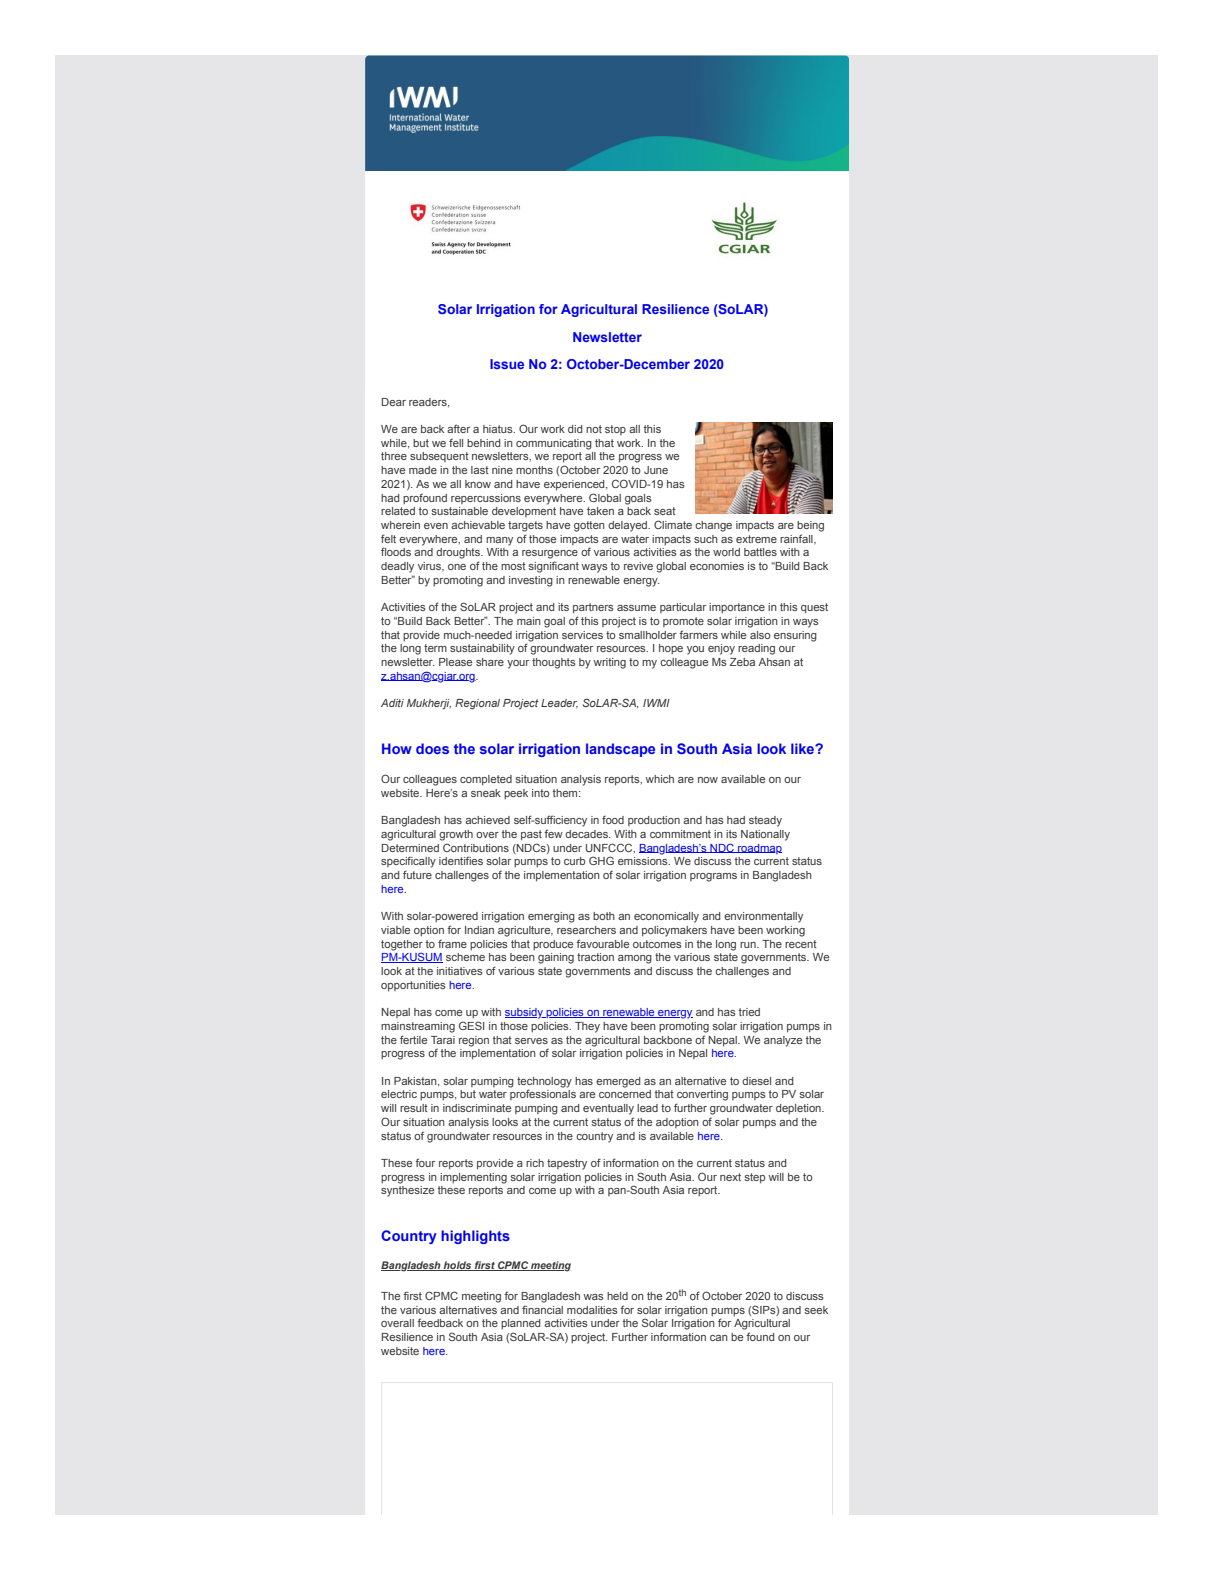 The image size is (1213, 1570). What do you see at coordinates (601, 860) in the image?
I see `GHG` at bounding box center [601, 860].
